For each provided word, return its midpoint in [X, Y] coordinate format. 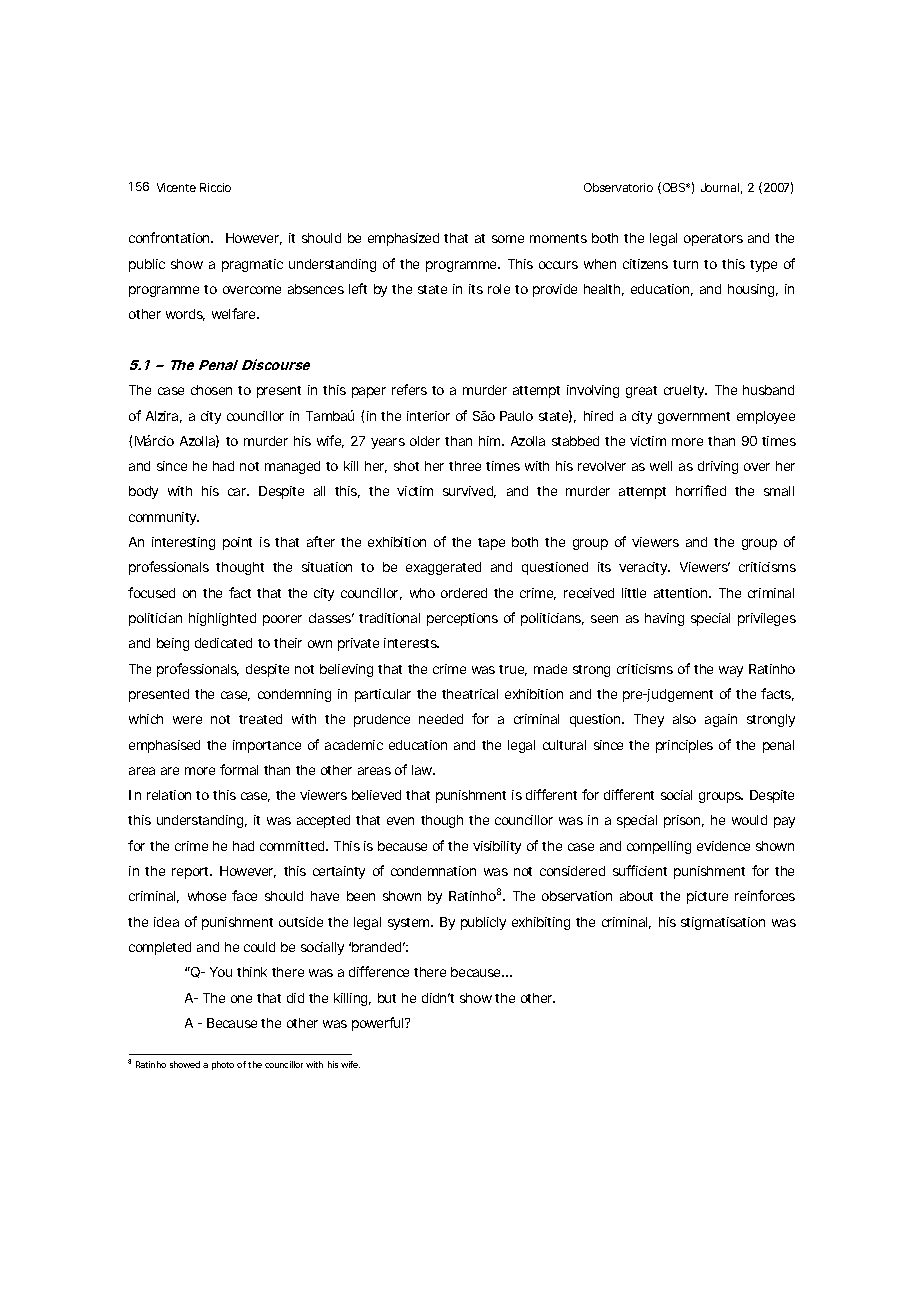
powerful [379, 1024]
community [164, 518]
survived [469, 492]
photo [223, 1065]
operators [713, 240]
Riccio [215, 187]
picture [707, 897]
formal [239, 769]
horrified [701, 490]
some [508, 239]
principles [684, 746]
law [423, 770]
